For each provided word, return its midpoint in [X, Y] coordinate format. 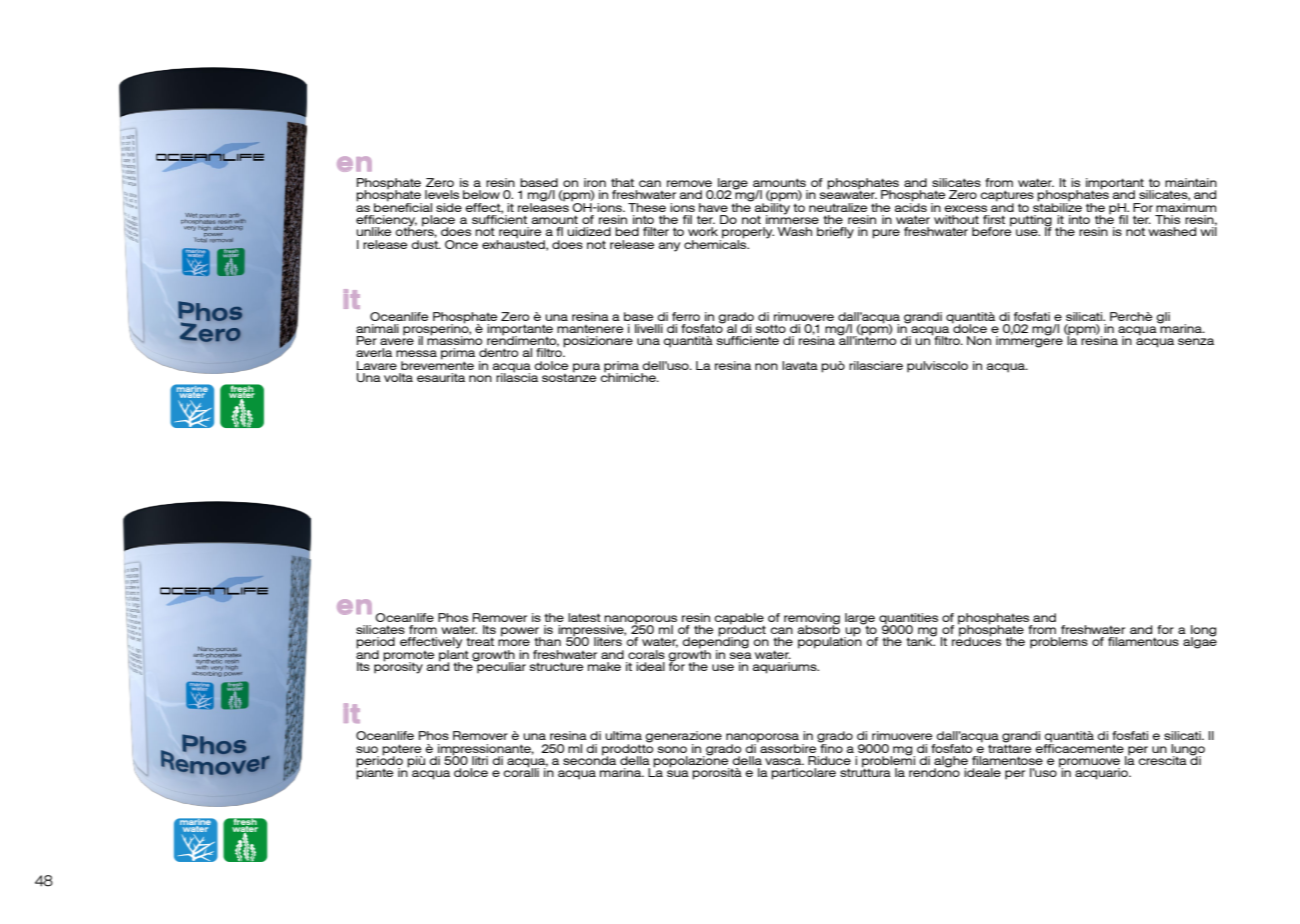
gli [1163, 318]
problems [1059, 643]
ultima [623, 735]
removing [812, 619]
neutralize [838, 207]
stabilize [1057, 206]
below [481, 194]
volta [398, 377]
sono [672, 749]
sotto [770, 328]
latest [584, 617]
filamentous [1143, 641]
